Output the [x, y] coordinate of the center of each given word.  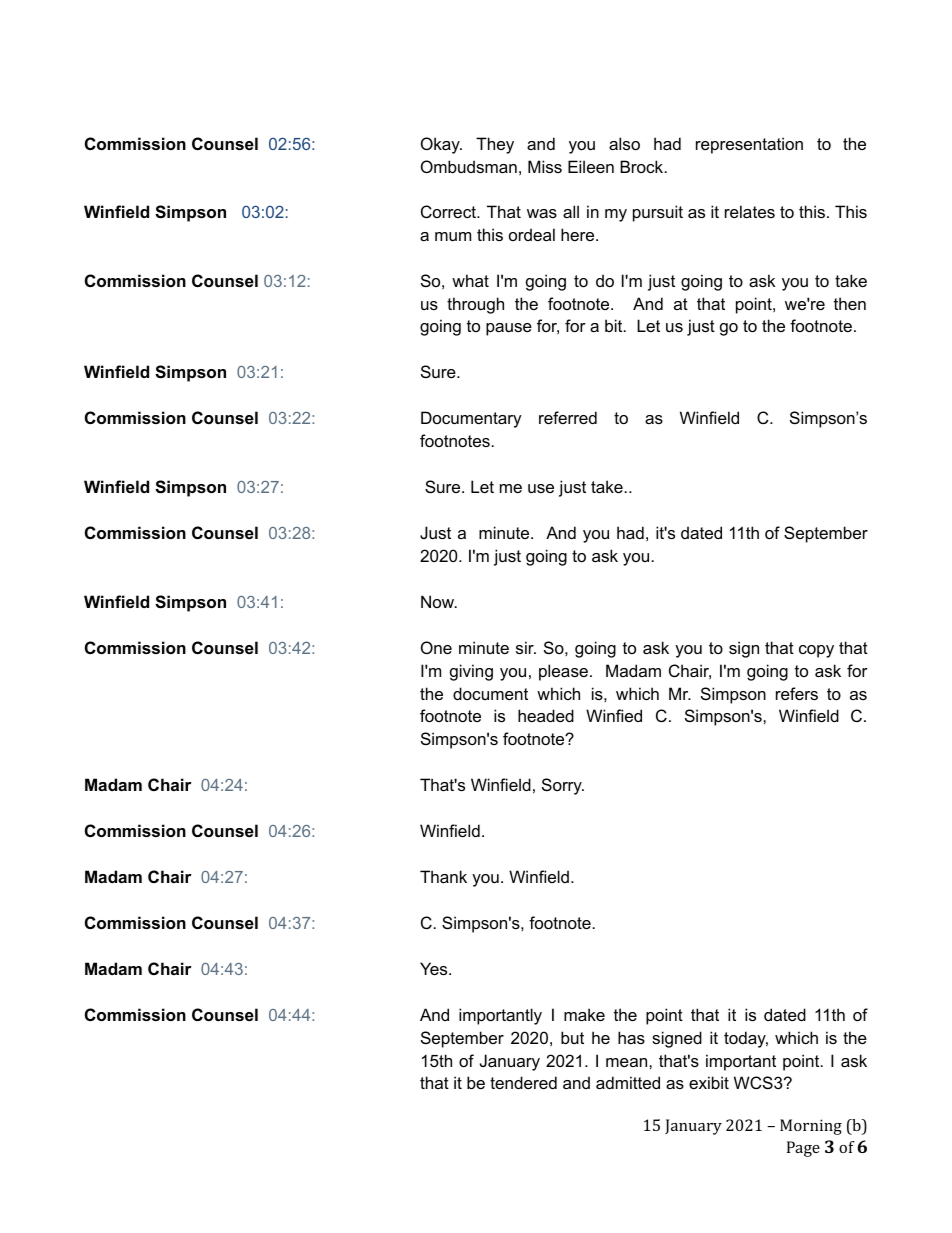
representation [749, 145]
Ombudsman [469, 166]
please [563, 672]
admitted [628, 1082]
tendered [523, 1082]
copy [816, 651]
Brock [643, 166]
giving [471, 672]
